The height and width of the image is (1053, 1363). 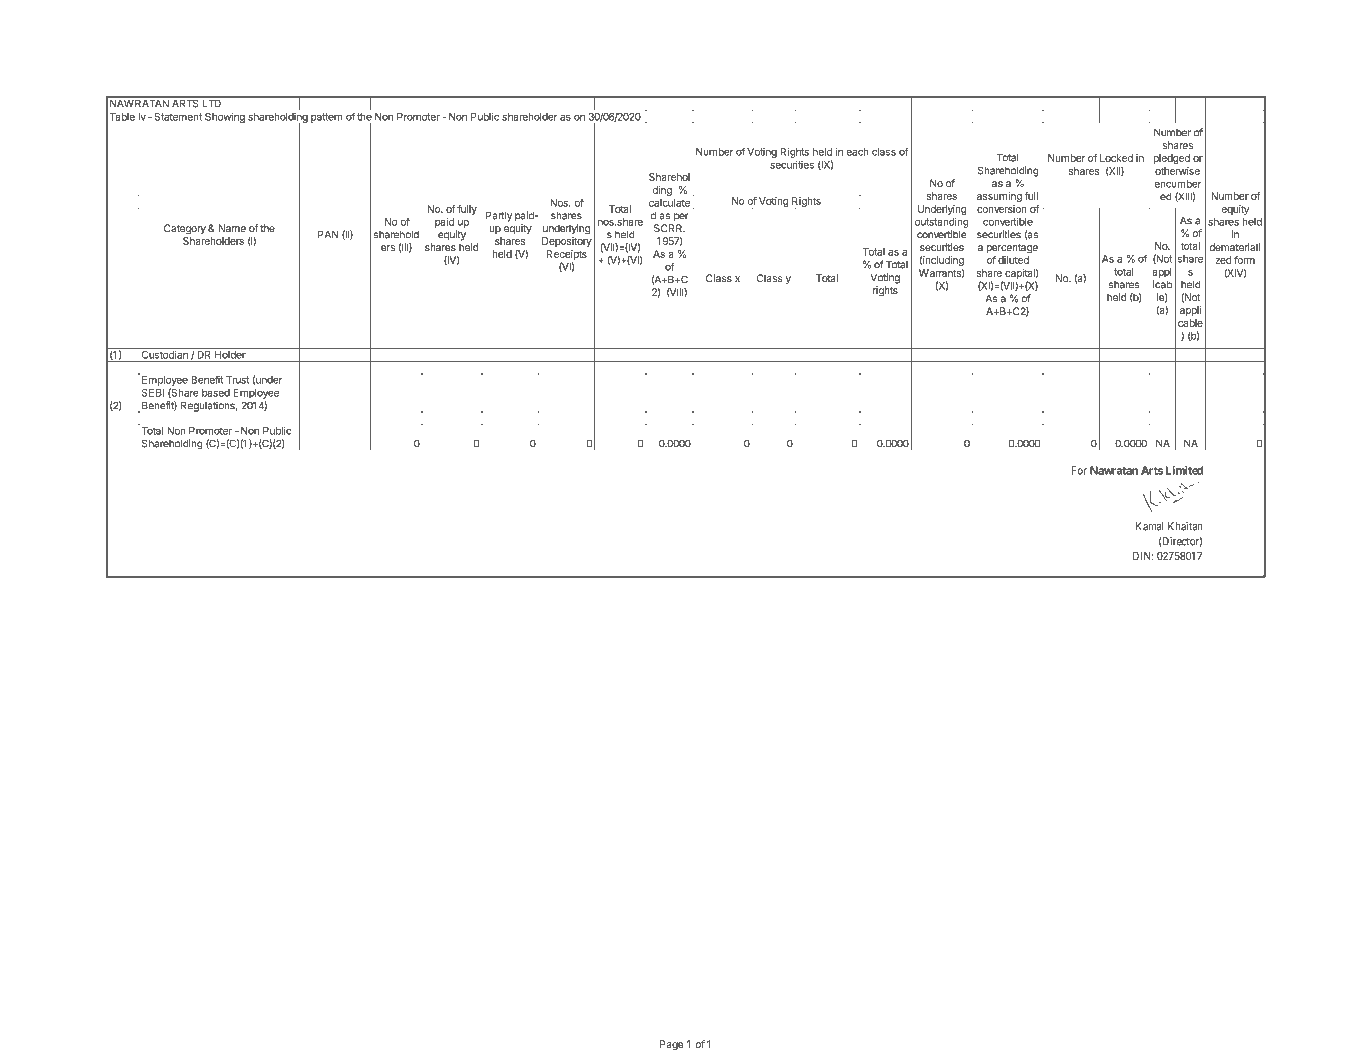 I want to click on Receipts, so click(x=567, y=255).
